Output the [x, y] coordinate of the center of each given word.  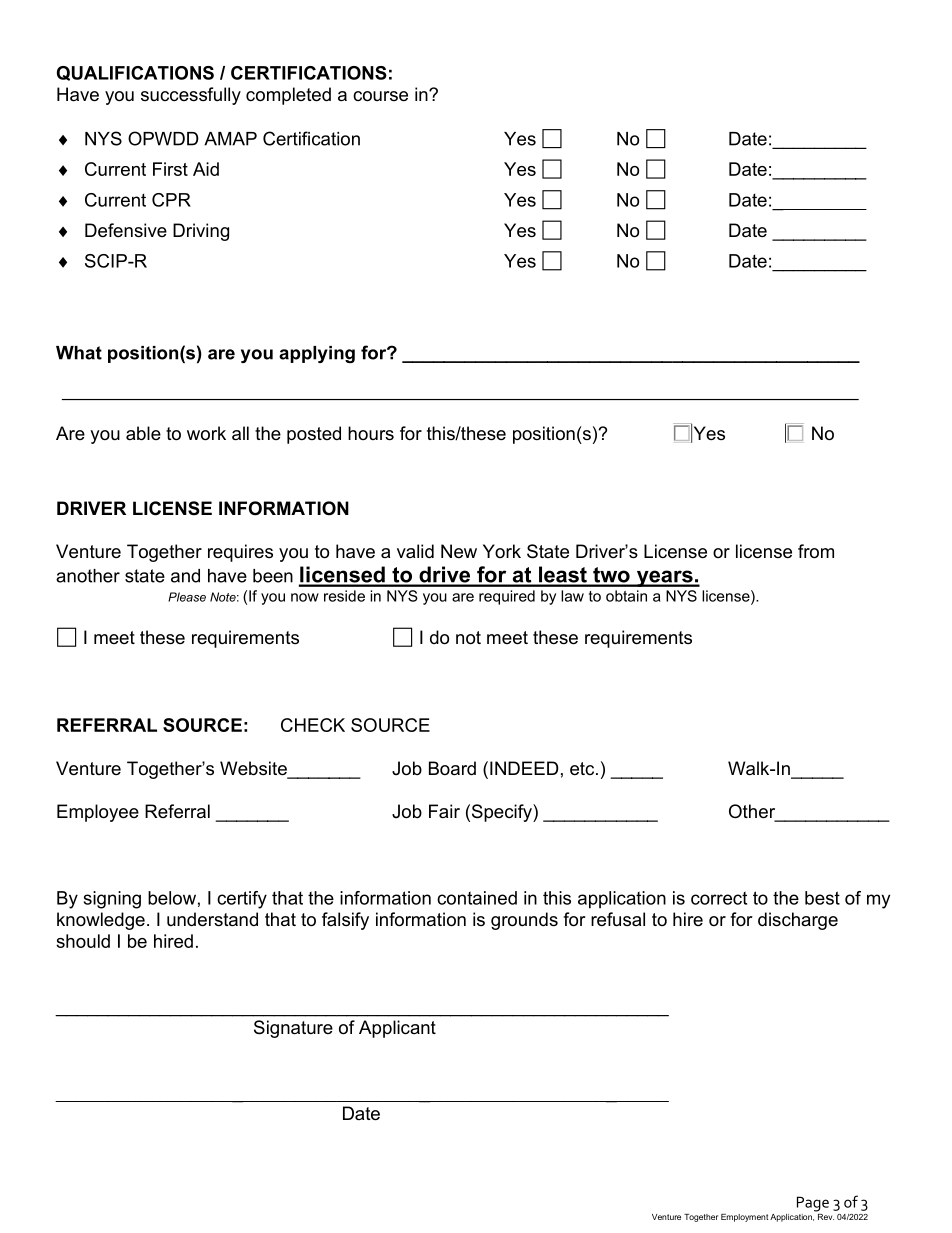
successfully [191, 96]
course [380, 96]
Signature [293, 1029]
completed [288, 96]
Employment [744, 1218]
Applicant [397, 1029]
